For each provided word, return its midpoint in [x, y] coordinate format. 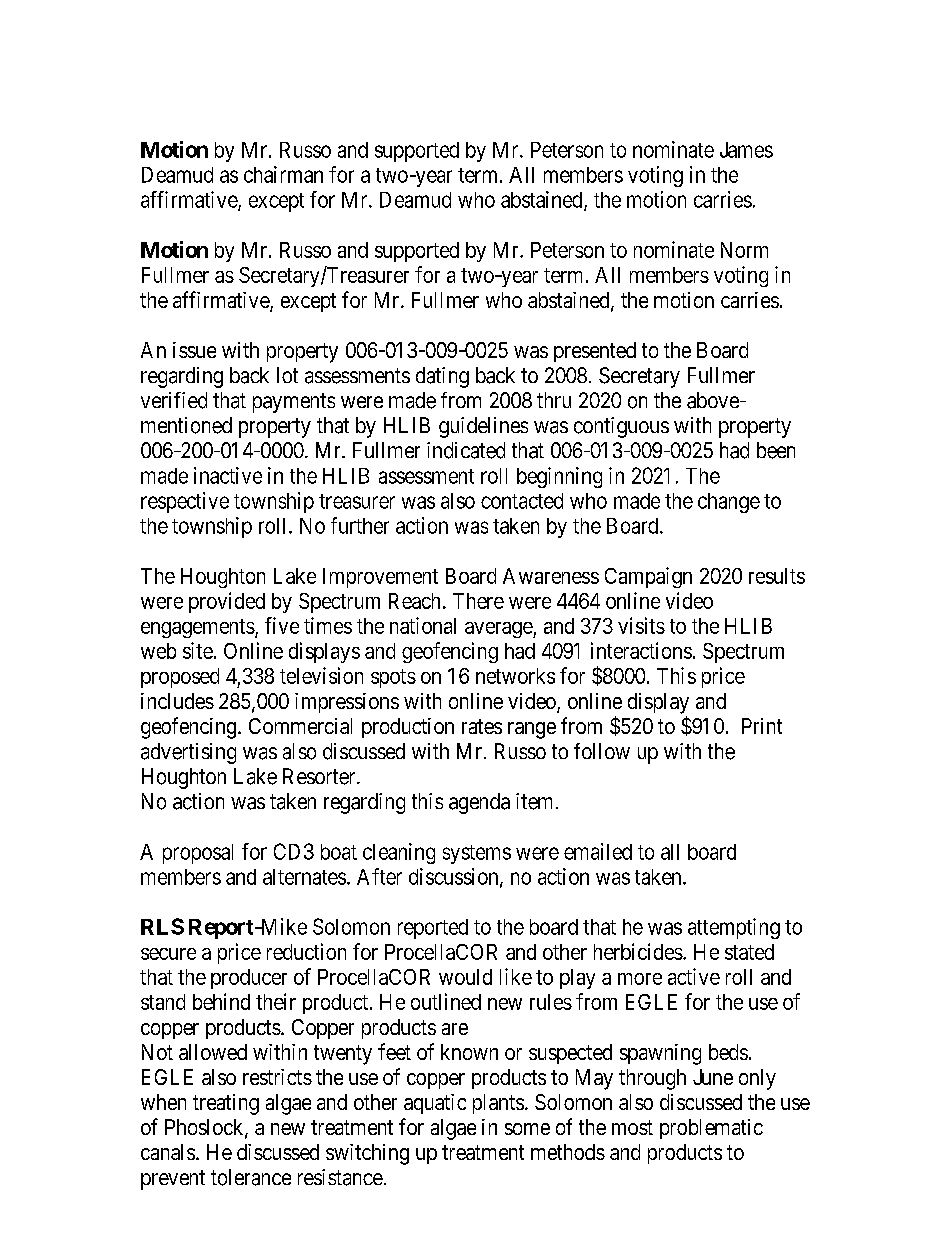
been [776, 450]
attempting [734, 928]
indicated [466, 450]
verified [174, 400]
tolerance [251, 1177]
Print [762, 726]
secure [168, 954]
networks [515, 676]
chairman [283, 174]
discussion [455, 877]
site [198, 650]
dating [442, 377]
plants [498, 1104]
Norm [744, 250]
